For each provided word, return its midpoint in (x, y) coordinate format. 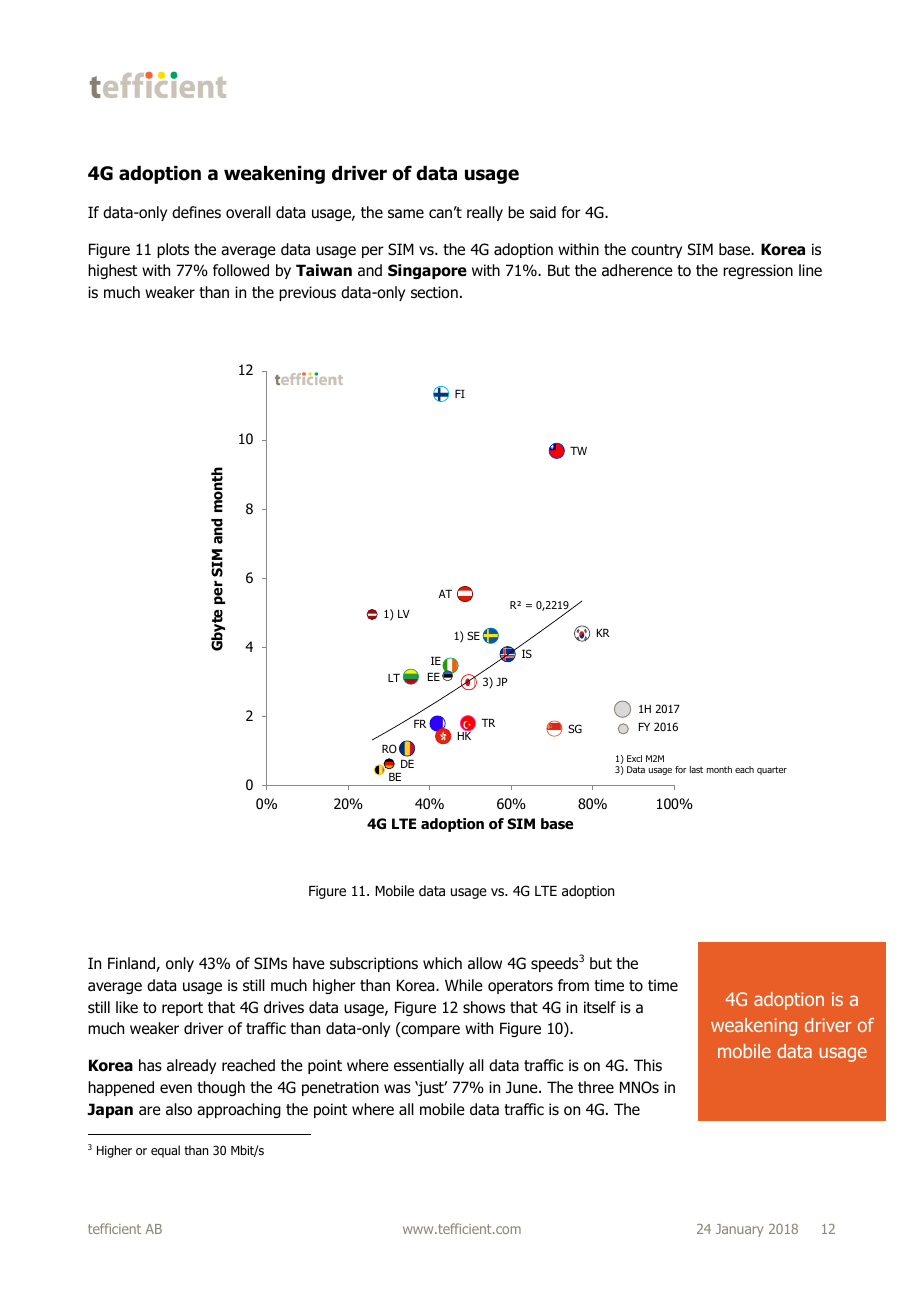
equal (165, 1151)
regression (758, 271)
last (696, 769)
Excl (634, 758)
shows (484, 1007)
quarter (772, 770)
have (309, 963)
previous (307, 293)
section (434, 292)
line (810, 270)
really (485, 213)
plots (173, 250)
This (648, 1065)
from (573, 985)
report (182, 1009)
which (442, 963)
